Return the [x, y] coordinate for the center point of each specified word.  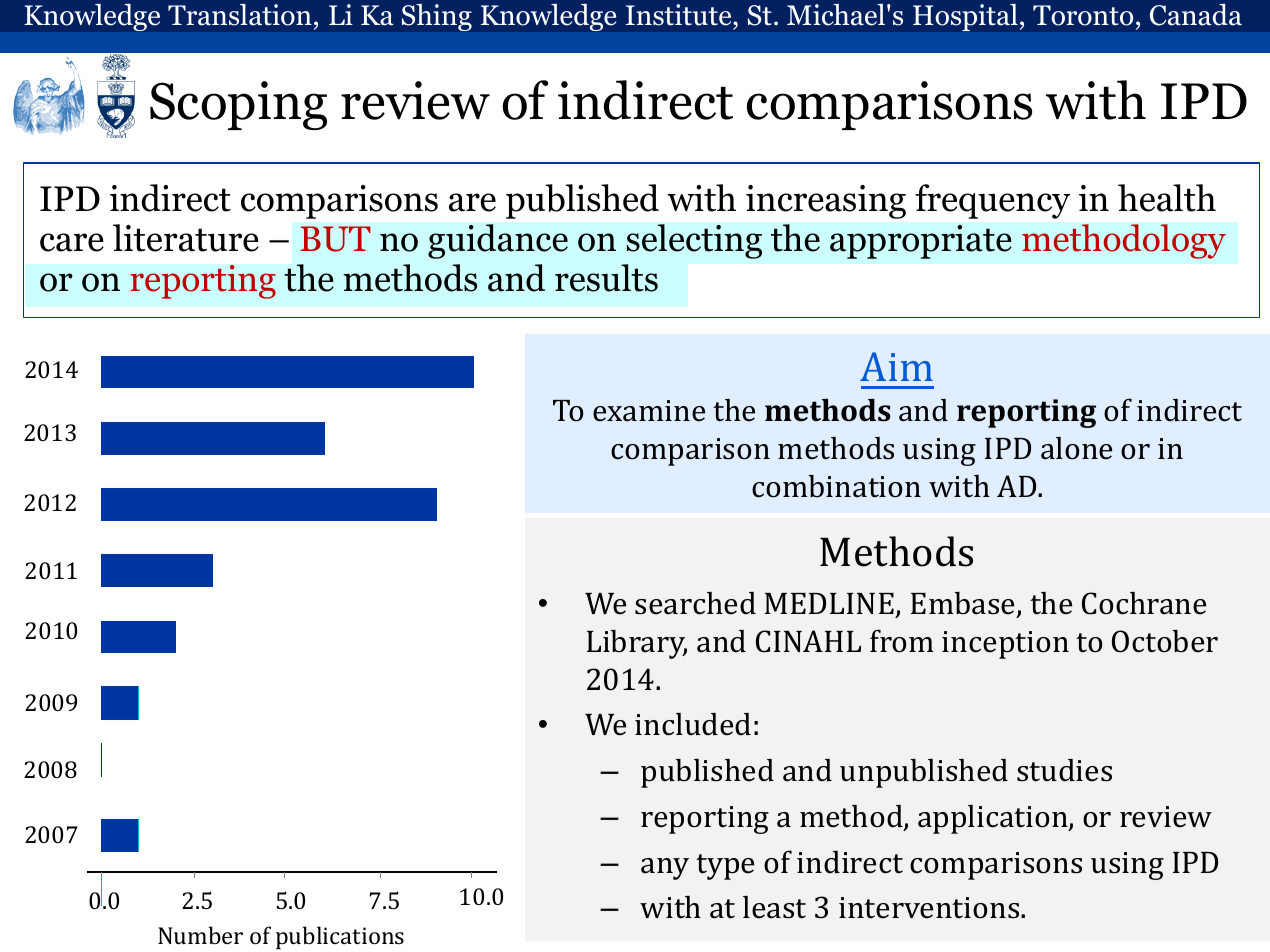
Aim [896, 366]
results [606, 278]
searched [695, 603]
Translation [240, 14]
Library [637, 644]
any [665, 869]
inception [1005, 645]
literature [186, 238]
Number [200, 935]
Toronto [1083, 15]
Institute [680, 15]
